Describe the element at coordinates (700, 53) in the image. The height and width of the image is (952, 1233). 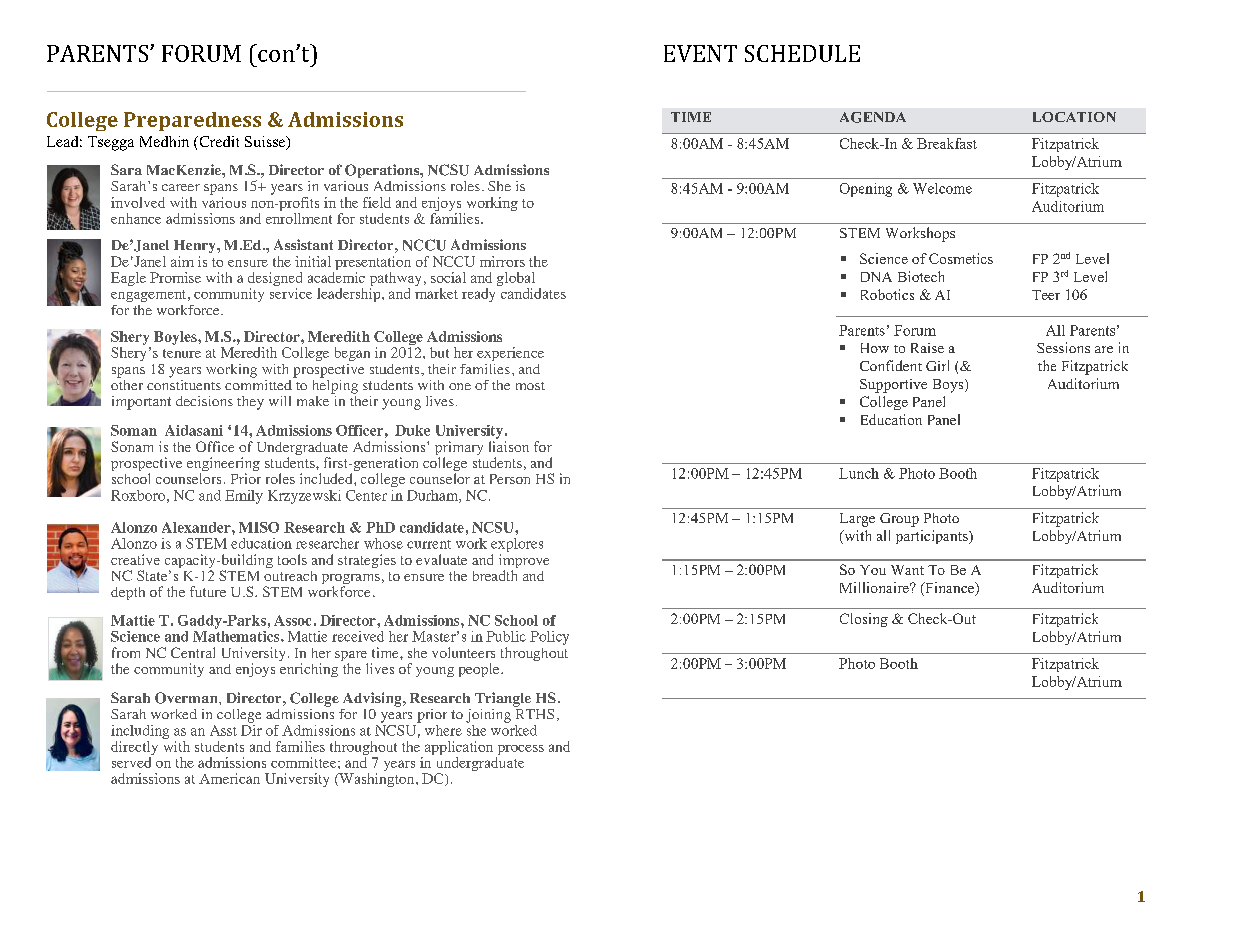
I see `EVENT` at that location.
